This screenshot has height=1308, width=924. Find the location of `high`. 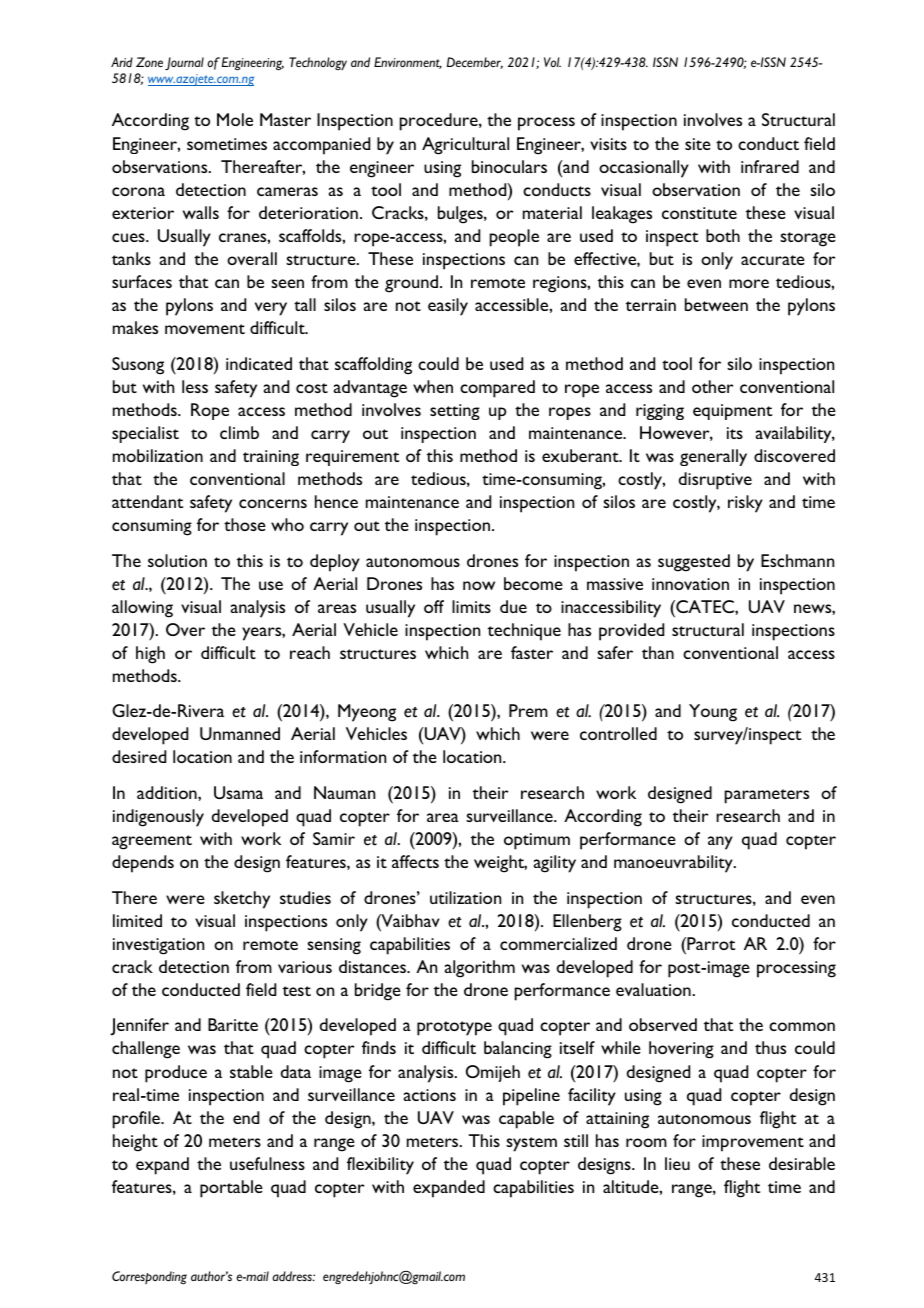

high is located at coordinates (150, 655).
